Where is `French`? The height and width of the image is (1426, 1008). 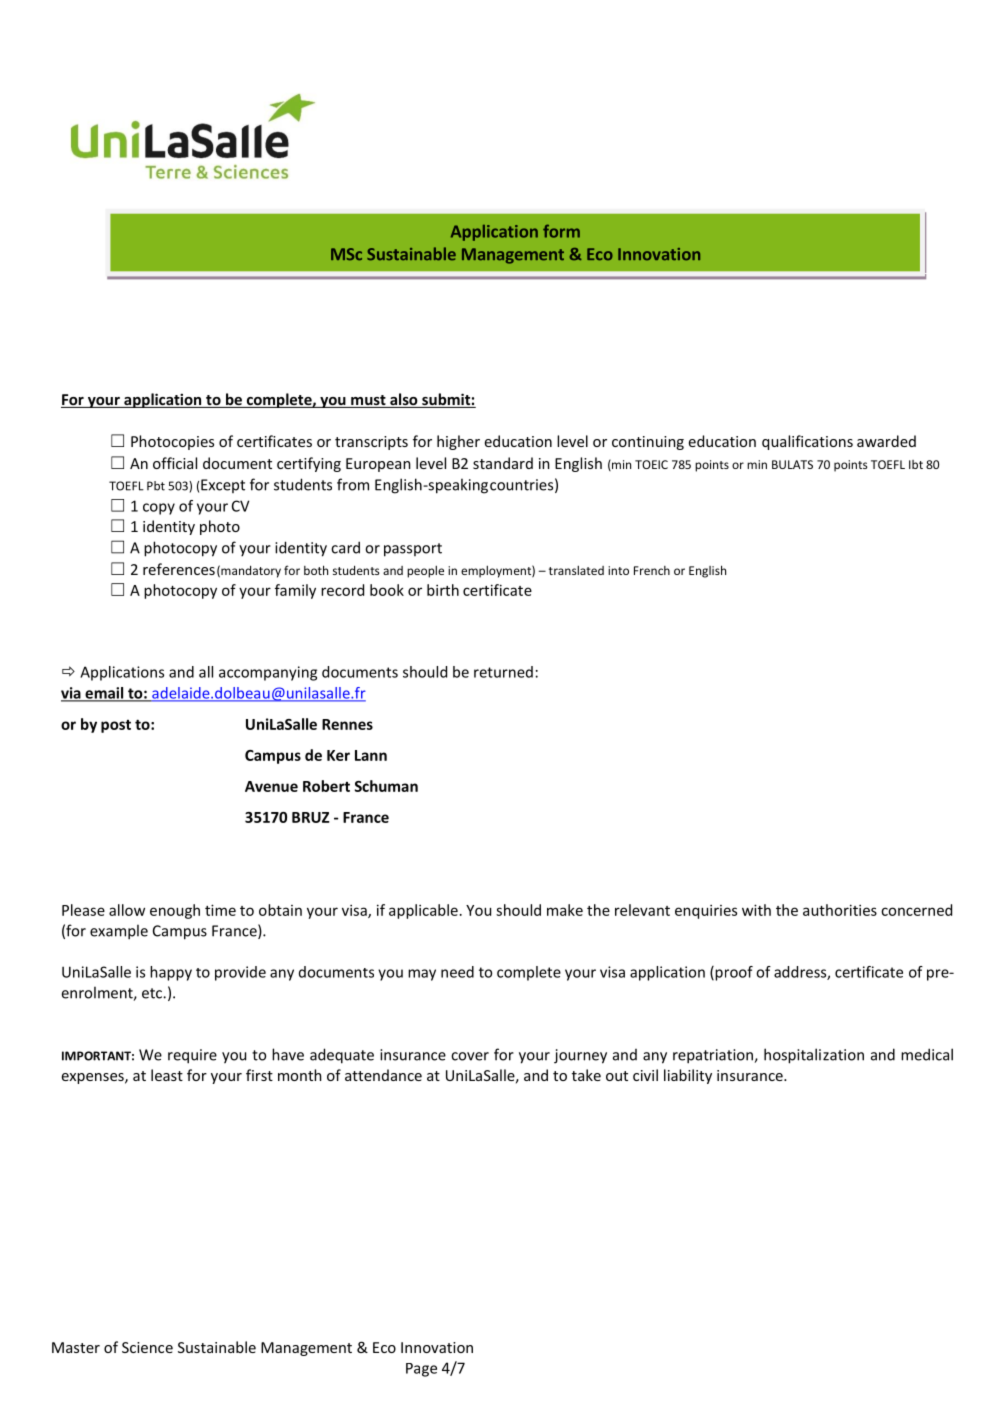 French is located at coordinates (652, 570).
